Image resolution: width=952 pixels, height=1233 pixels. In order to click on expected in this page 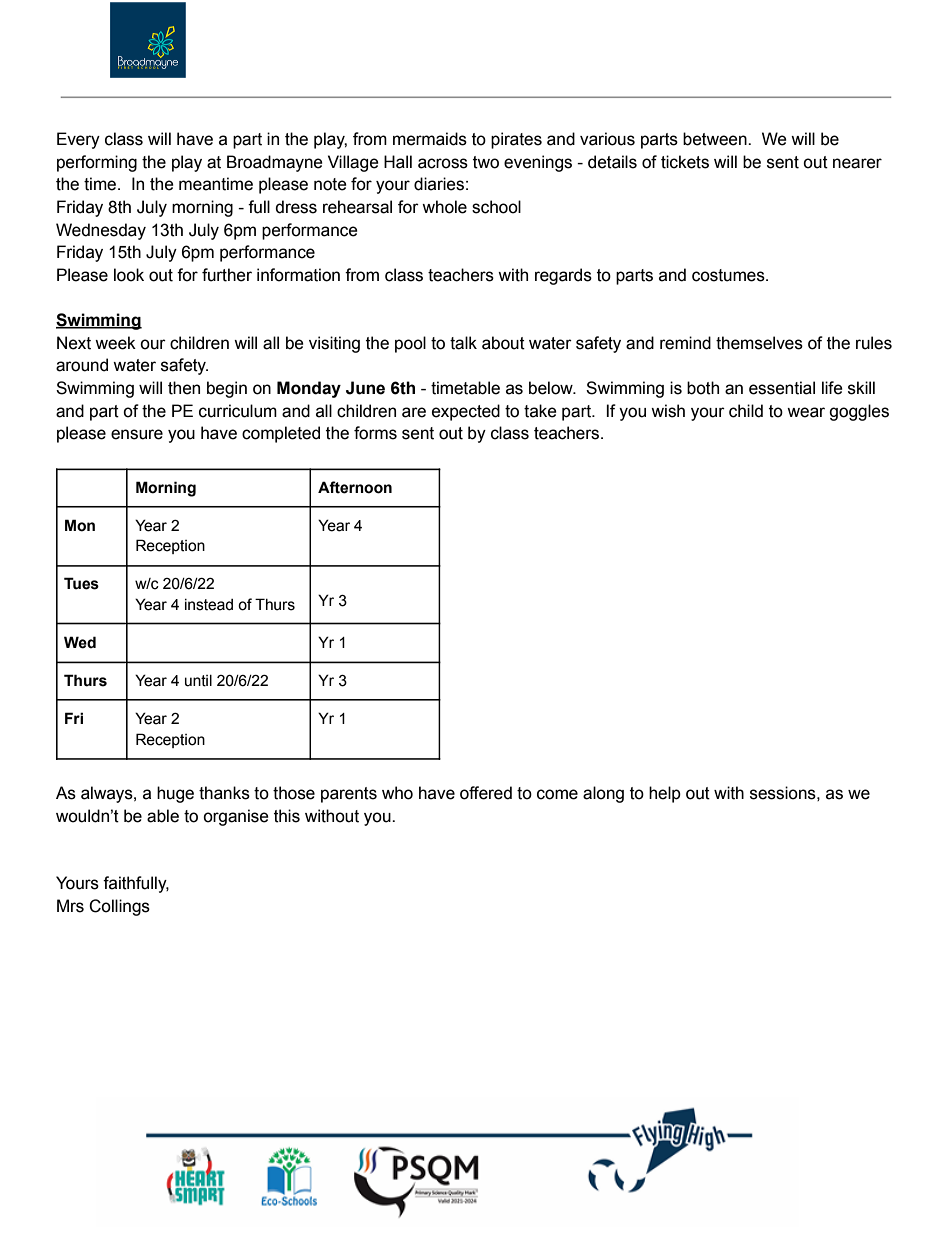, I will do `click(466, 412)`.
